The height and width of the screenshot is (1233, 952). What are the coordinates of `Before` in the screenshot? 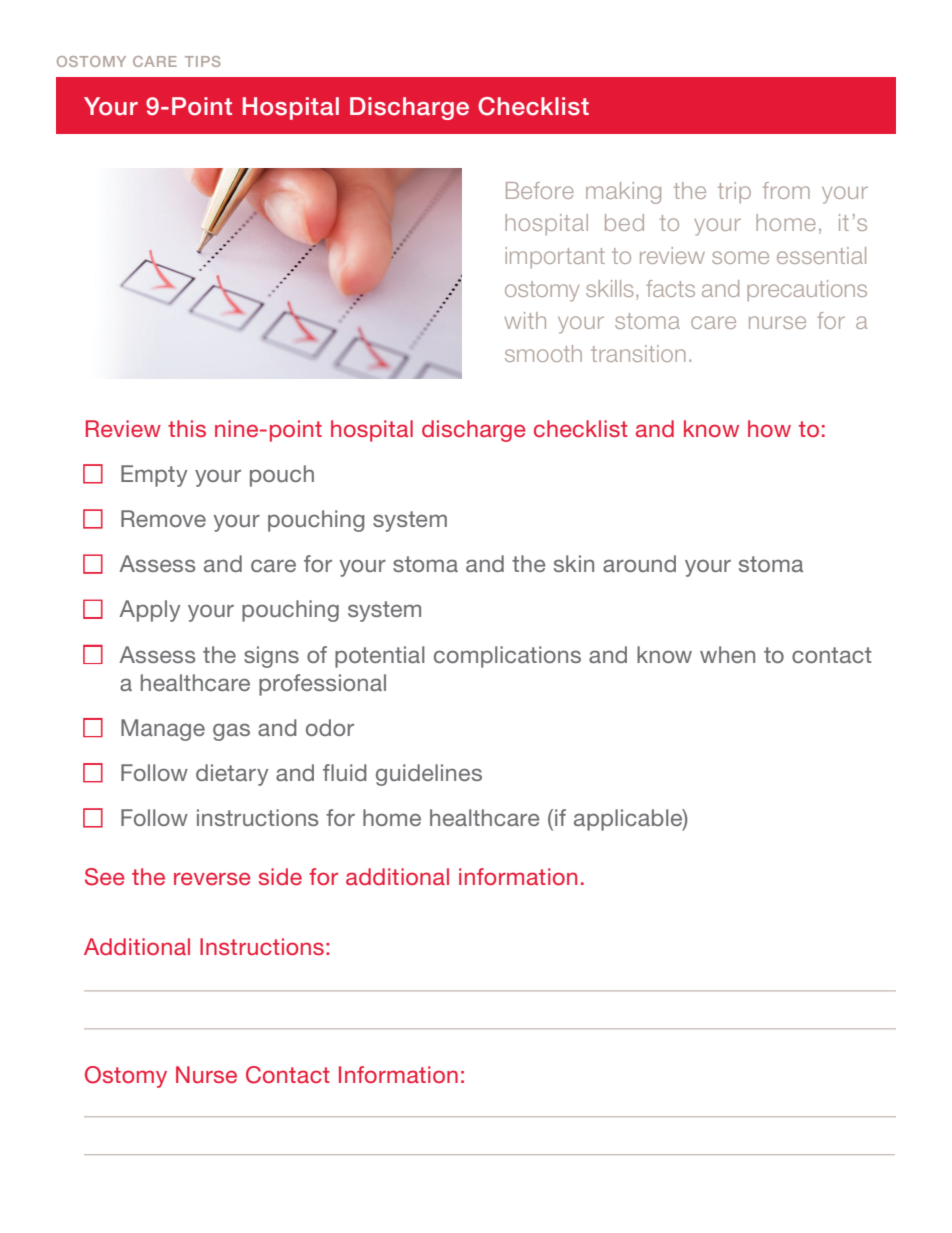 It's located at (540, 190).
